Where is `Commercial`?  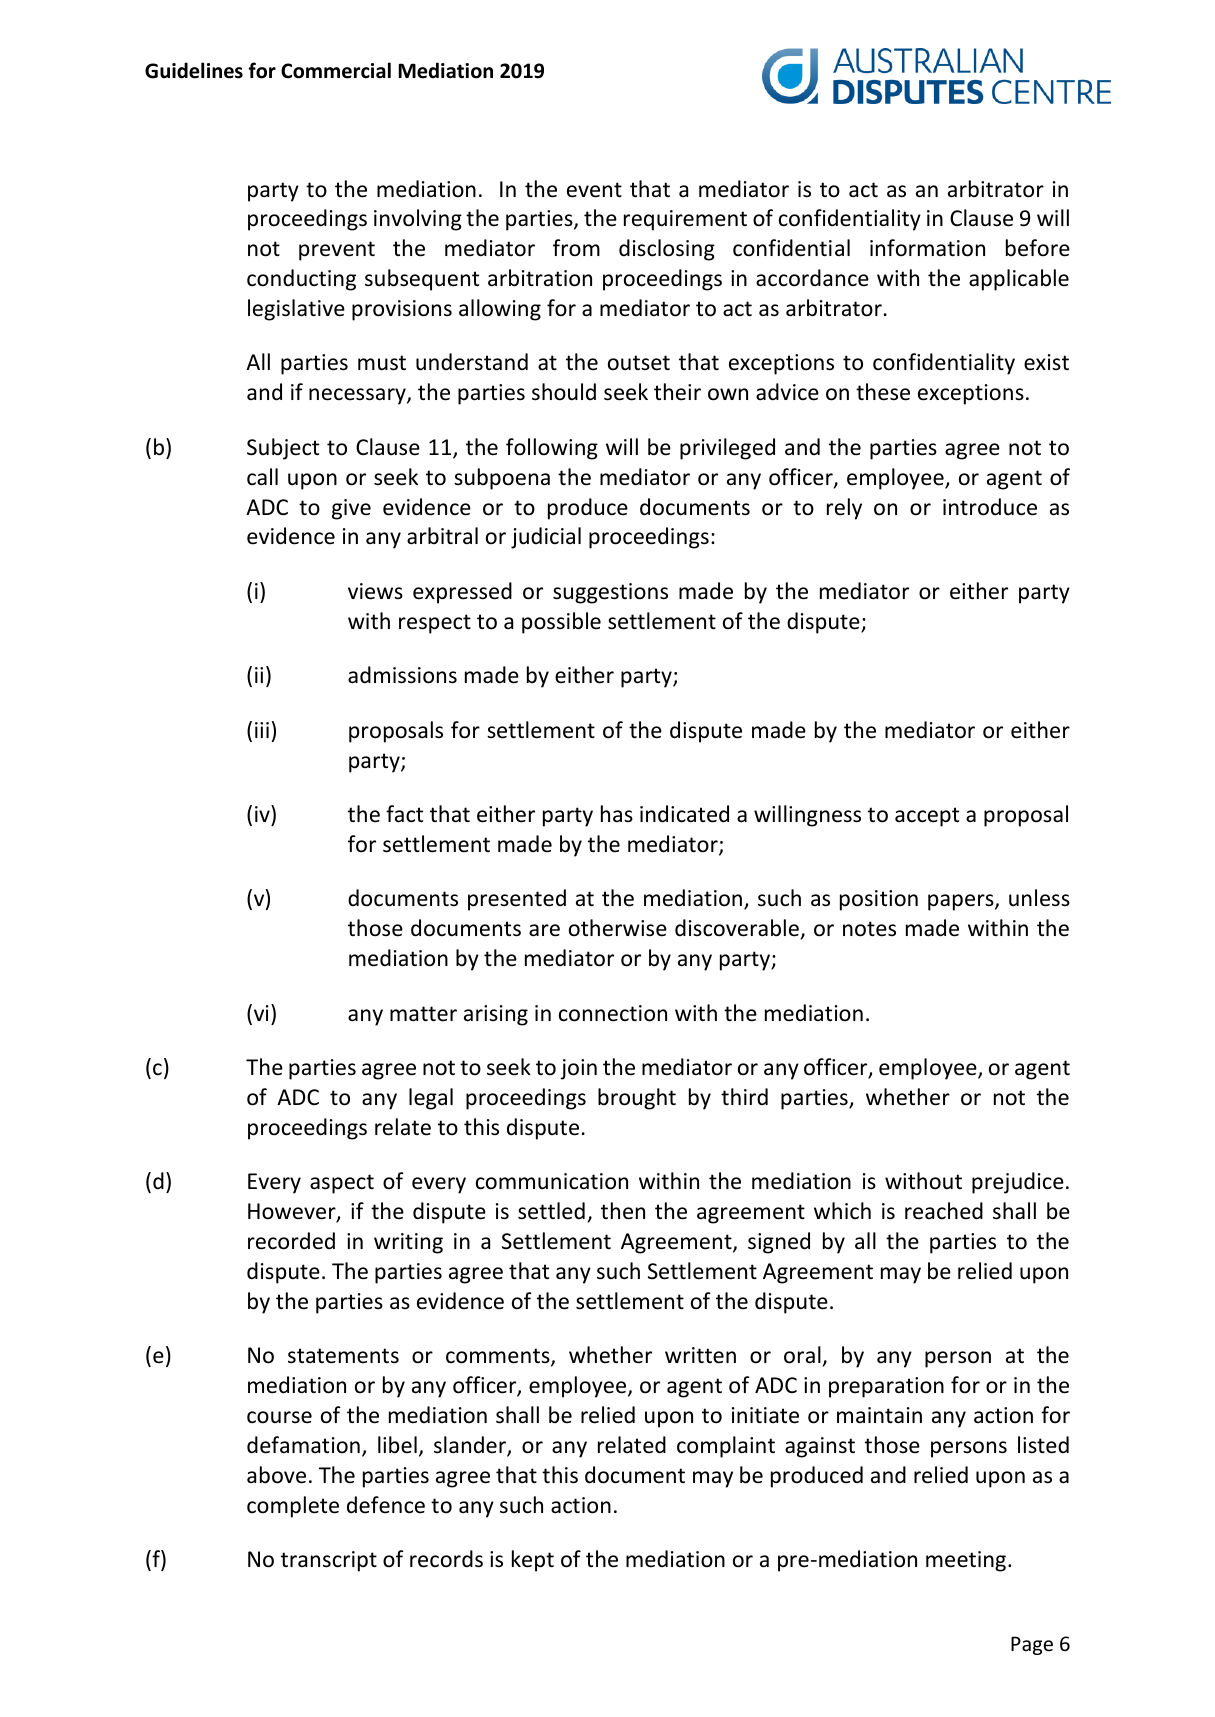
Commercial is located at coordinates (336, 70).
